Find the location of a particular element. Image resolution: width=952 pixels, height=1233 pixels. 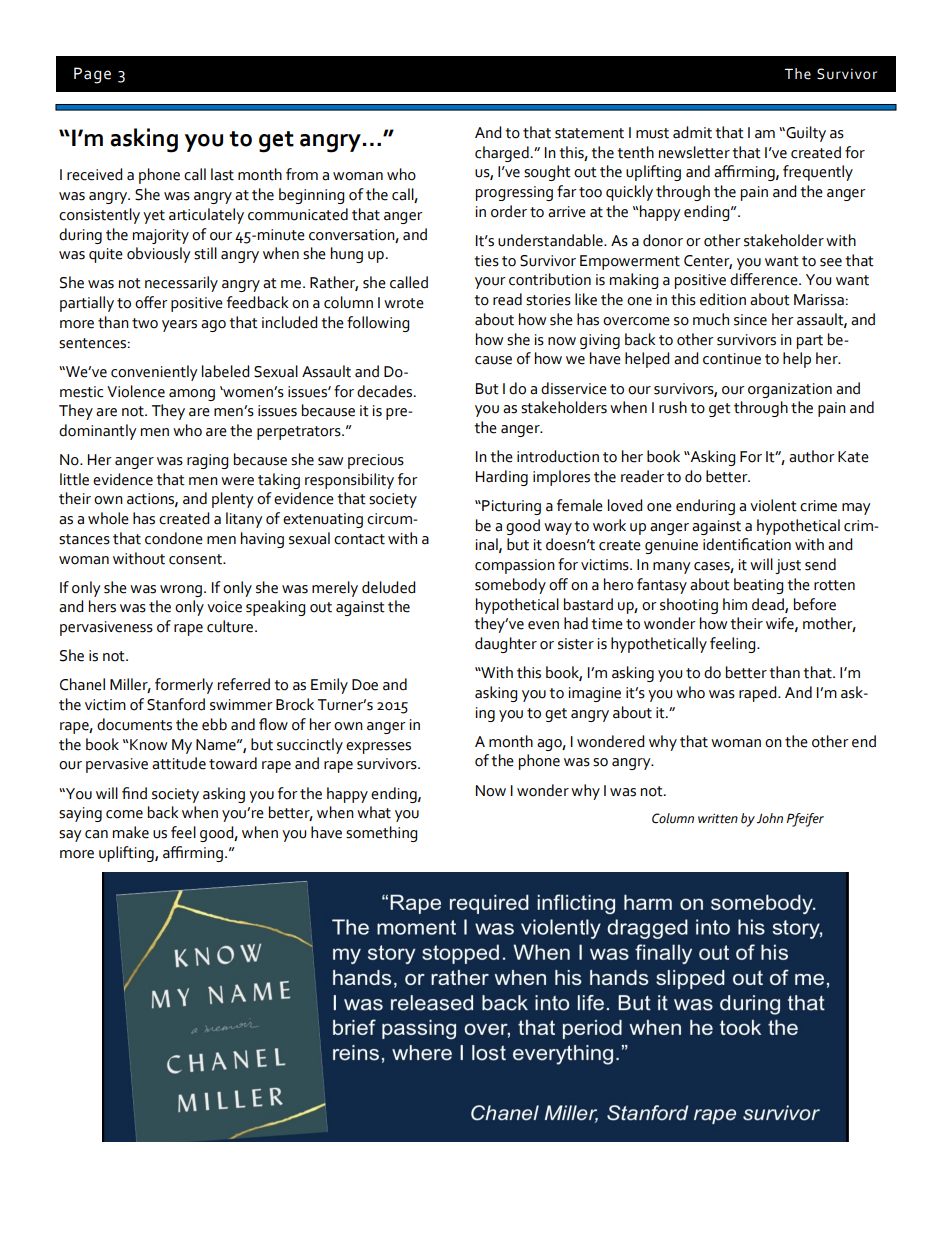

what is located at coordinates (374, 812).
